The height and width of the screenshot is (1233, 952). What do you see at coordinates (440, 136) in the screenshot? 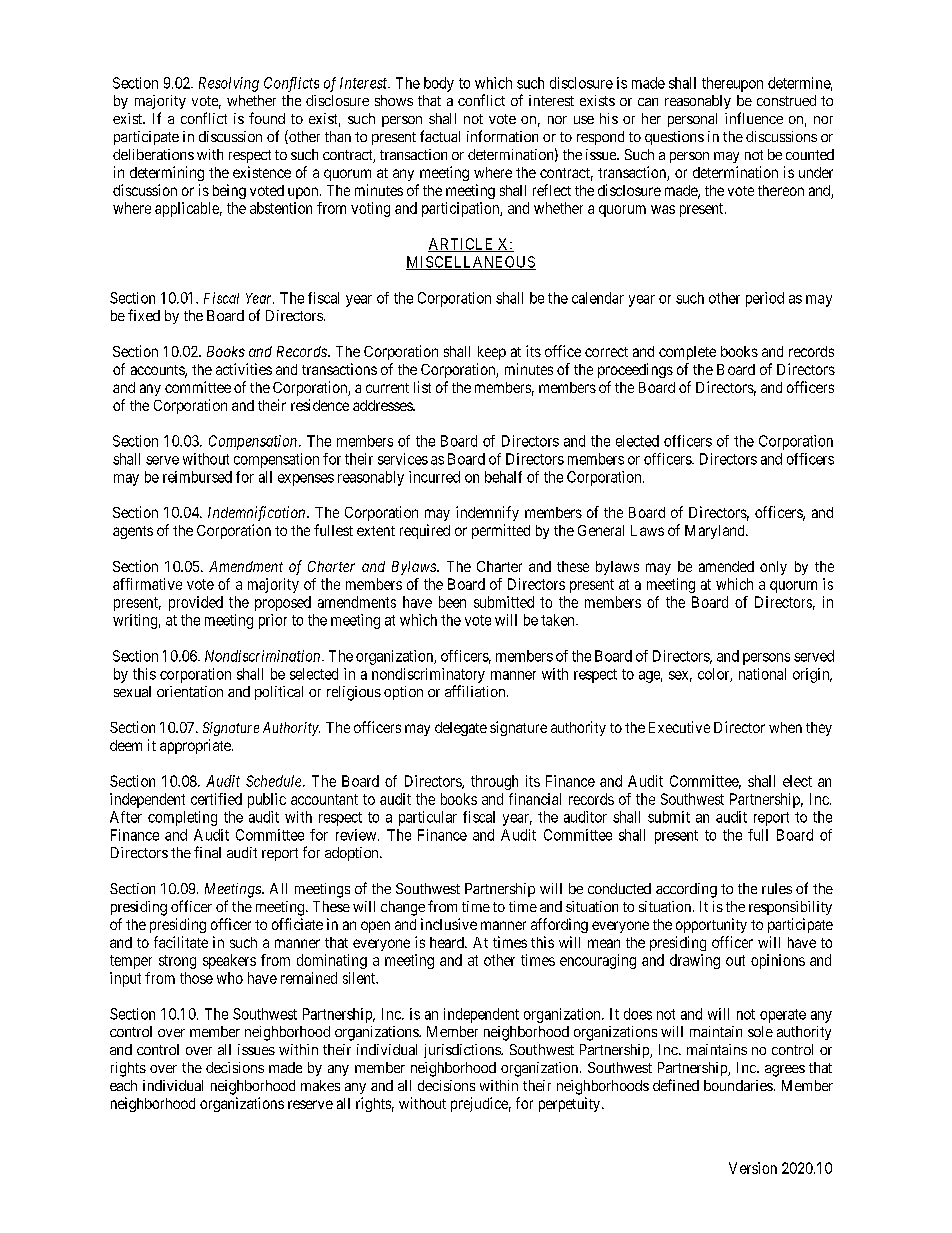
I see `factual` at bounding box center [440, 136].
